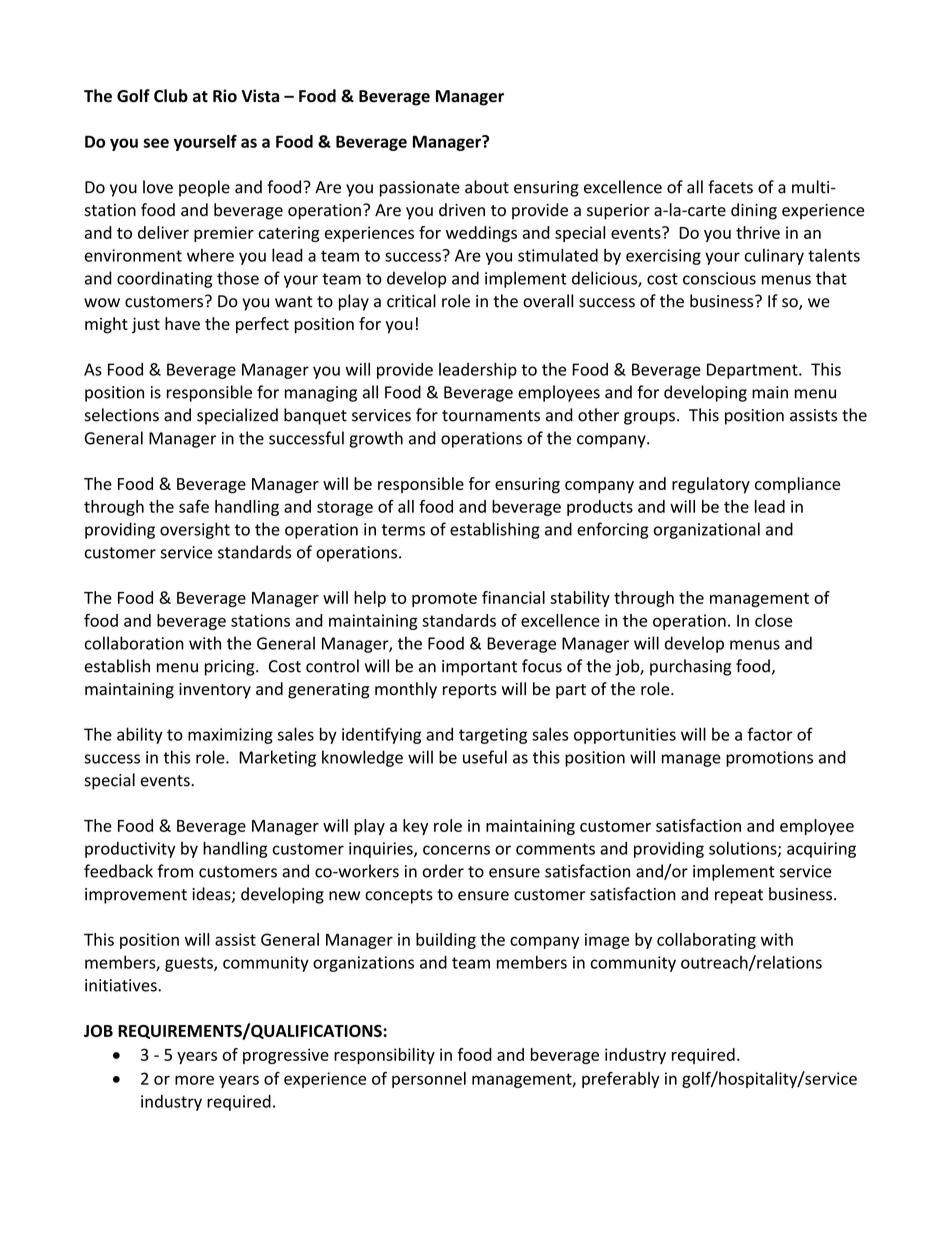  I want to click on tournaments, so click(491, 416).
